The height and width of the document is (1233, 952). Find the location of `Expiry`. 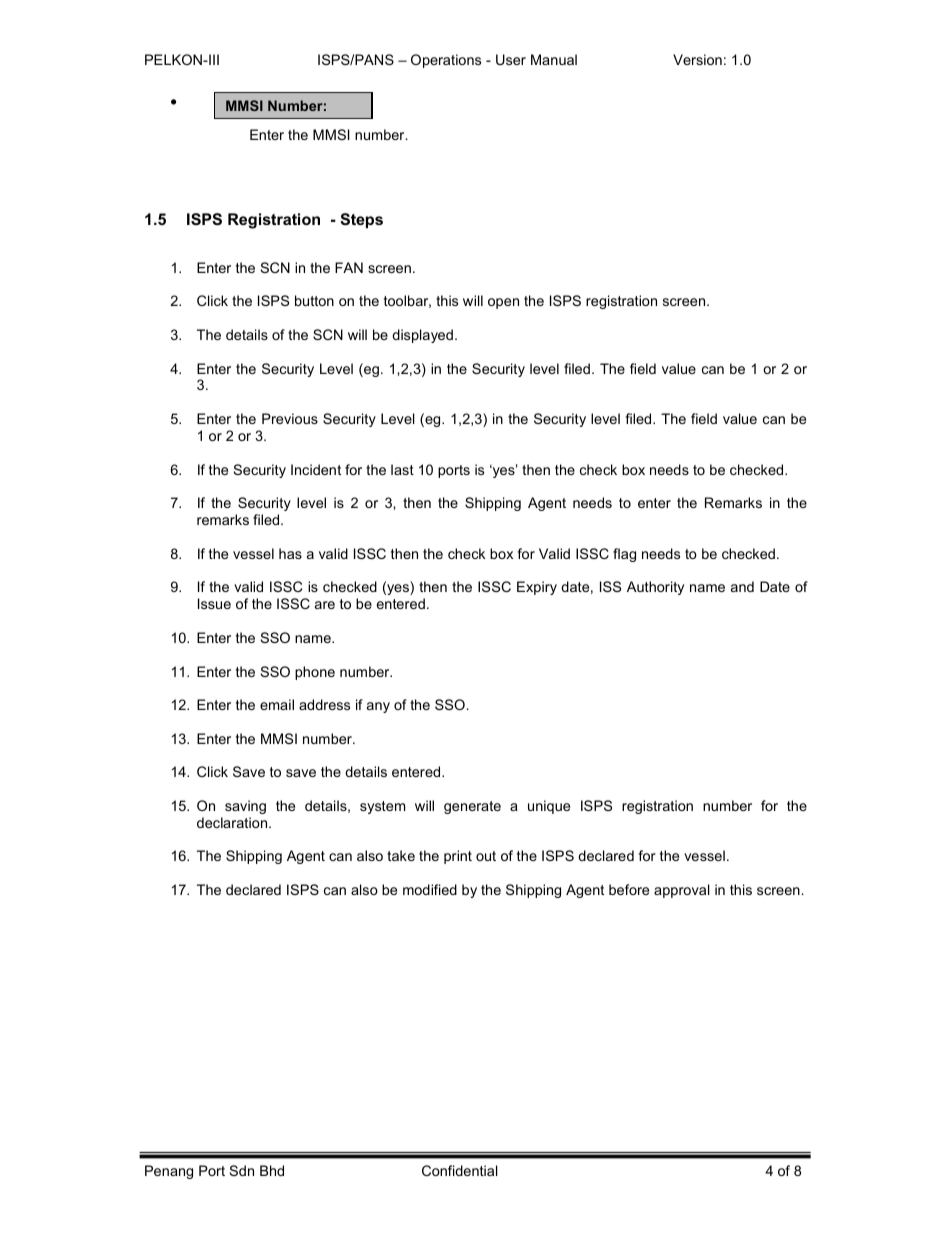

Expiry is located at coordinates (537, 588).
